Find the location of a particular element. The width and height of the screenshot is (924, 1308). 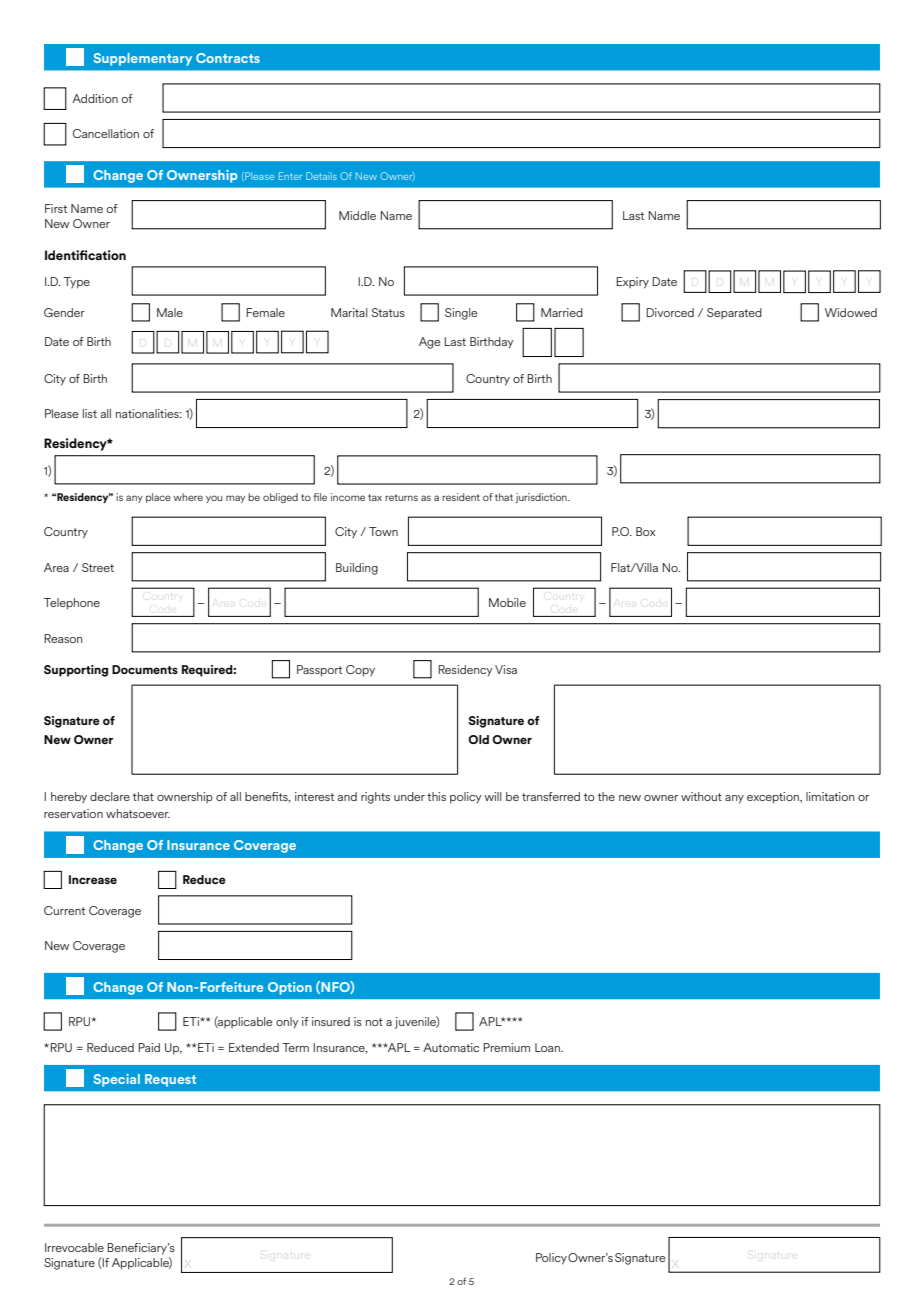

Irrevocable is located at coordinates (74, 1247).
